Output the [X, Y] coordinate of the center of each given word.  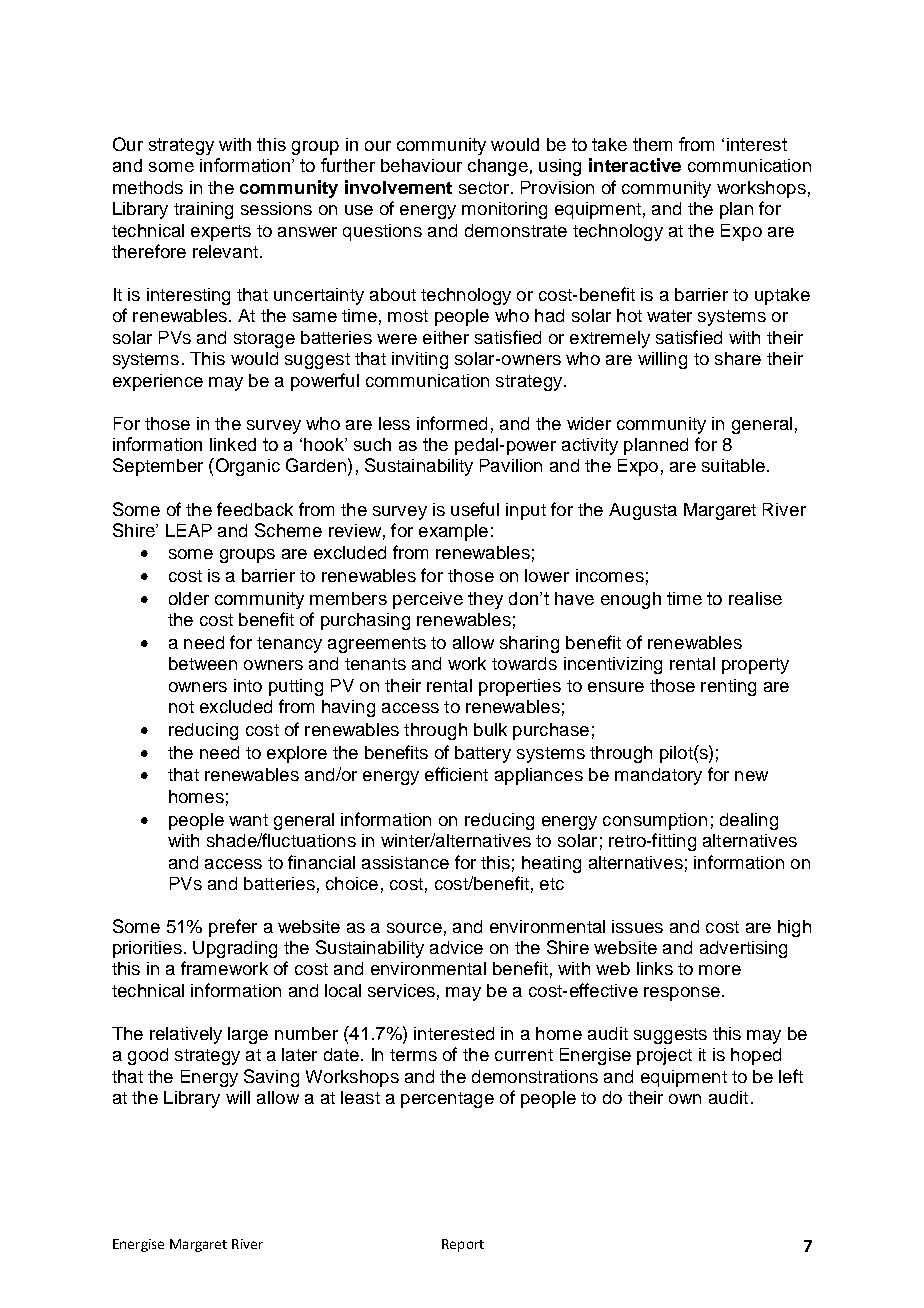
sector [484, 188]
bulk [490, 729]
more [720, 970]
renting [728, 687]
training [203, 210]
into [248, 685]
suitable [733, 465]
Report [463, 1245]
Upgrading [235, 949]
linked [233, 444]
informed [452, 423]
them [652, 144]
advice [456, 947]
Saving [271, 1078]
